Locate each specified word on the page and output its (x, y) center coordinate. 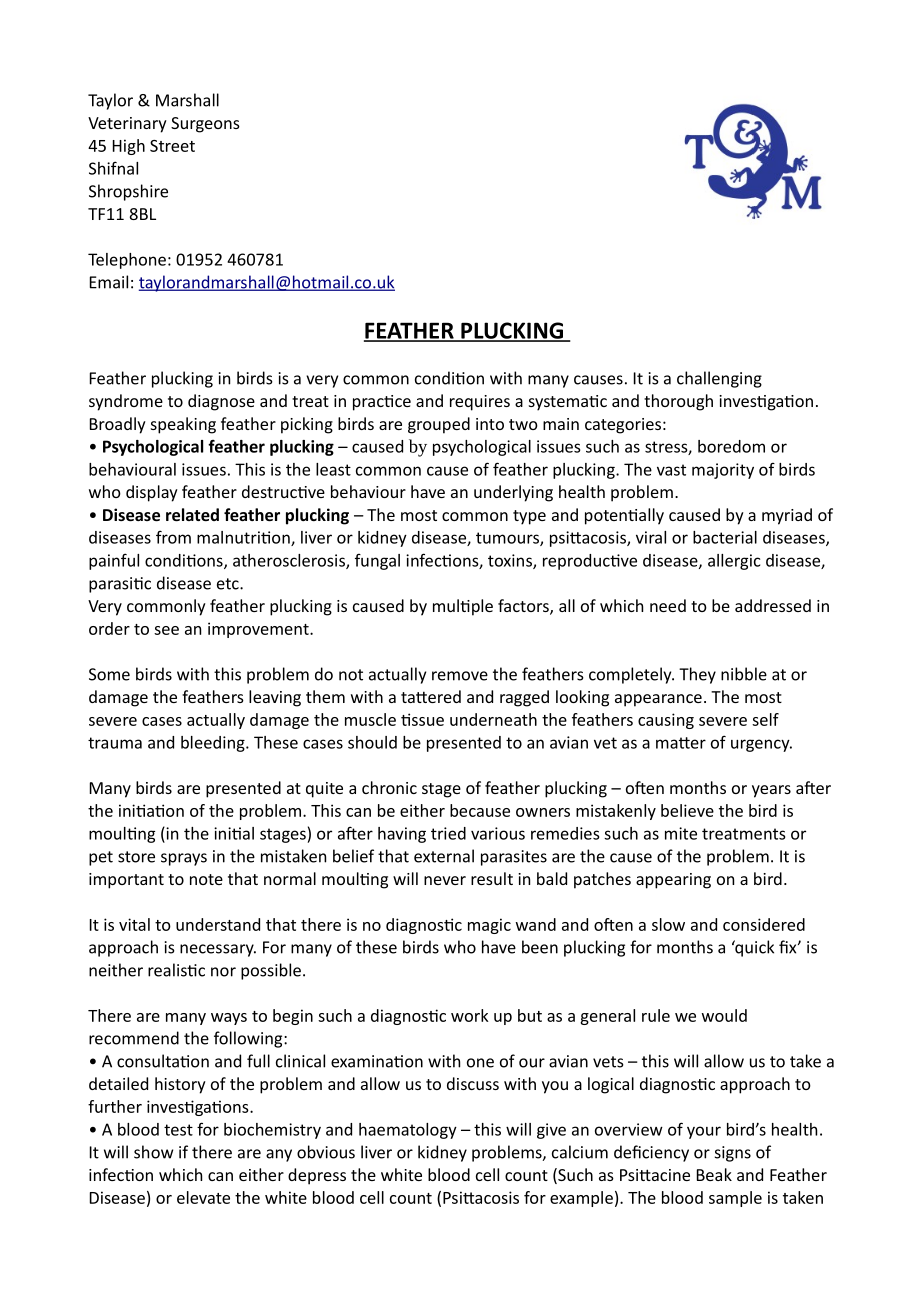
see (166, 630)
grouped (439, 425)
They (697, 675)
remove (460, 676)
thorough (678, 402)
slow (668, 924)
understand (218, 924)
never (445, 880)
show (153, 1152)
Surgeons (205, 125)
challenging (719, 379)
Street (172, 146)
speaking (183, 425)
